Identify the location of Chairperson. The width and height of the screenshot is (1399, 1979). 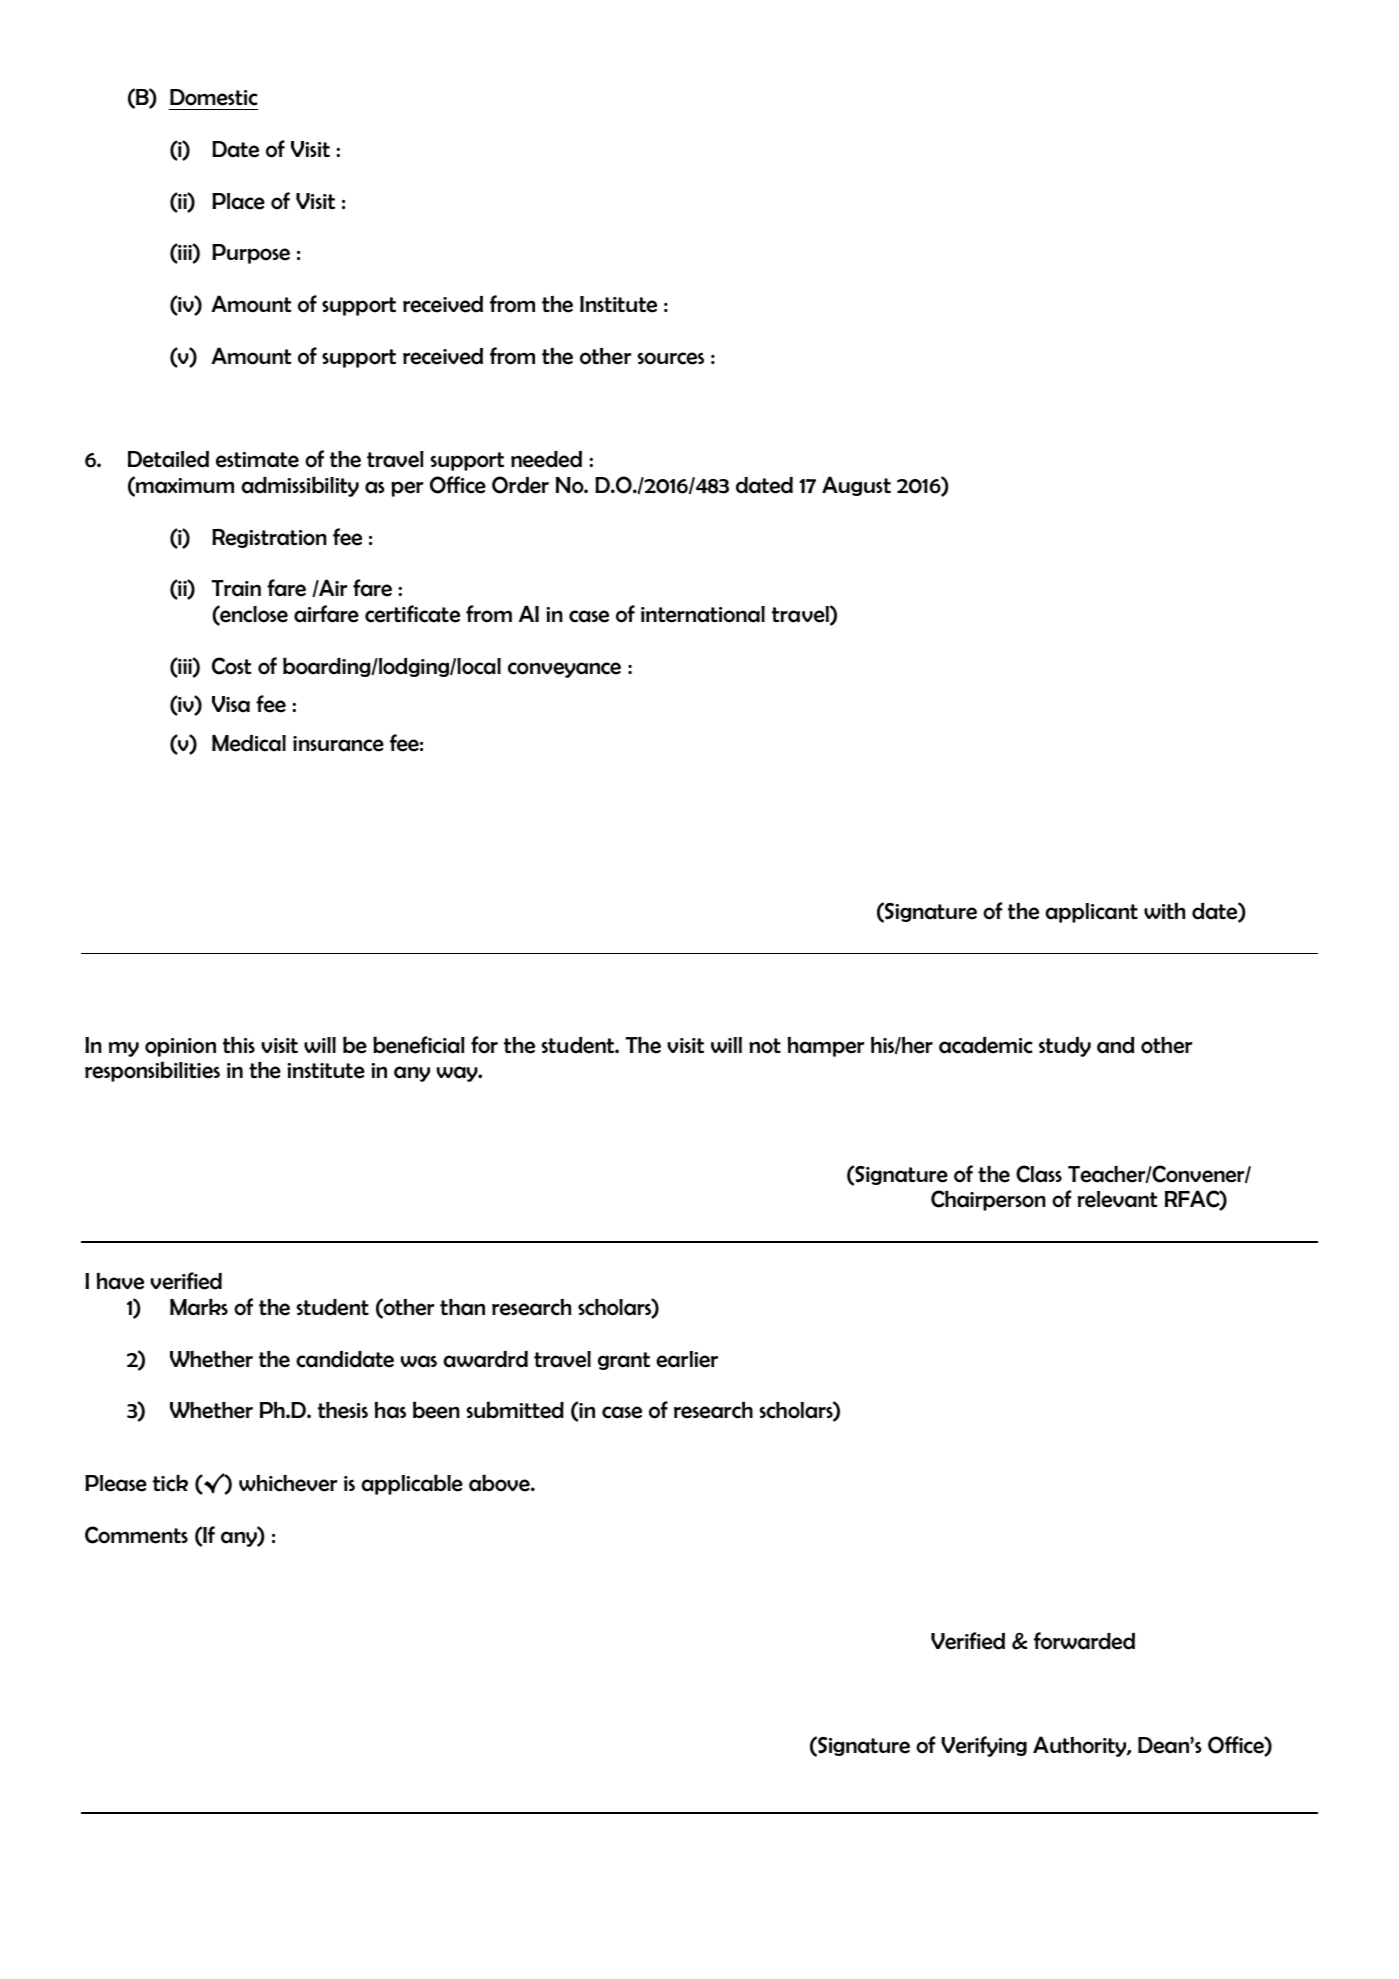
(988, 1200).
